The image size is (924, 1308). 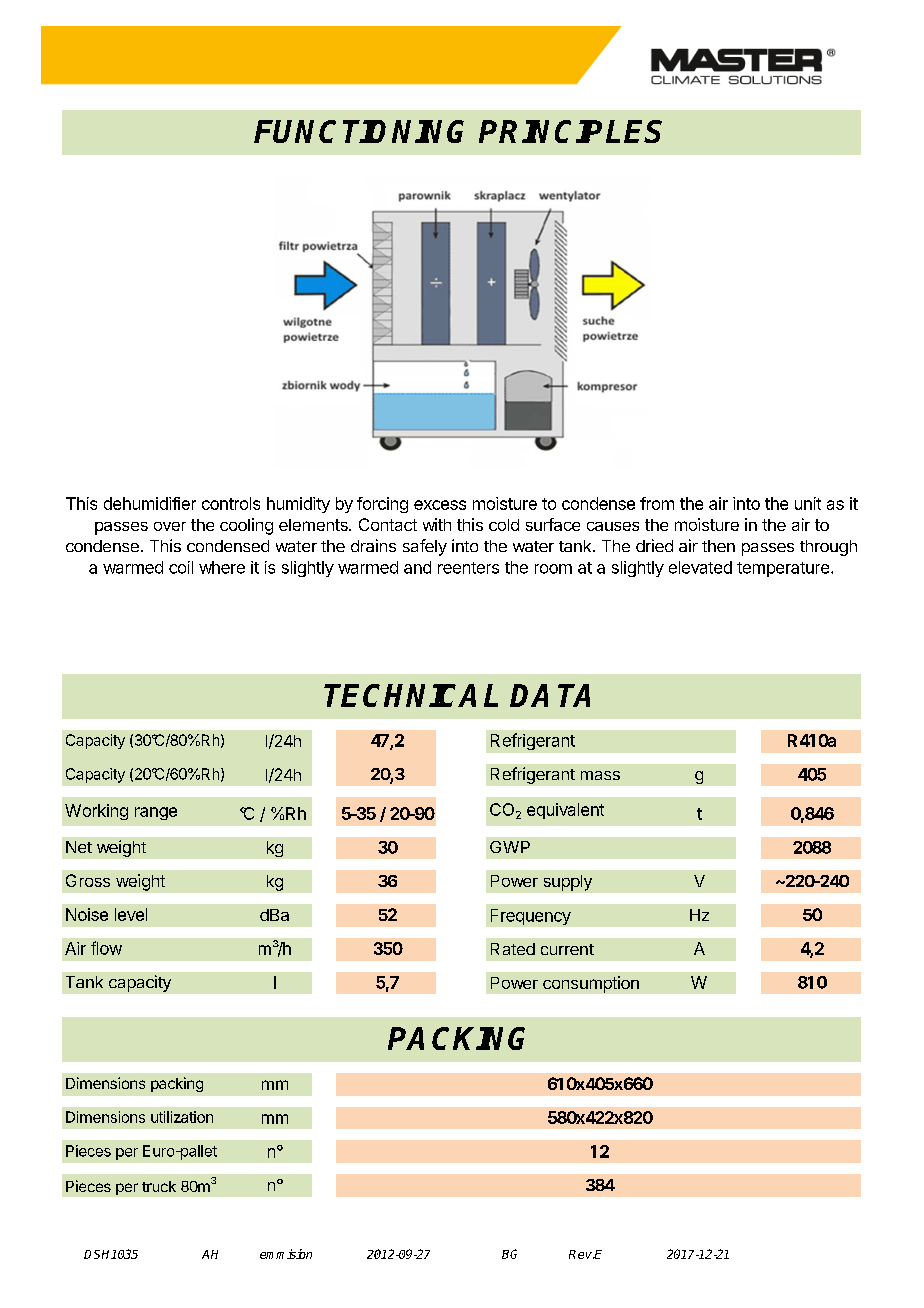 I want to click on consumption, so click(x=591, y=984).
